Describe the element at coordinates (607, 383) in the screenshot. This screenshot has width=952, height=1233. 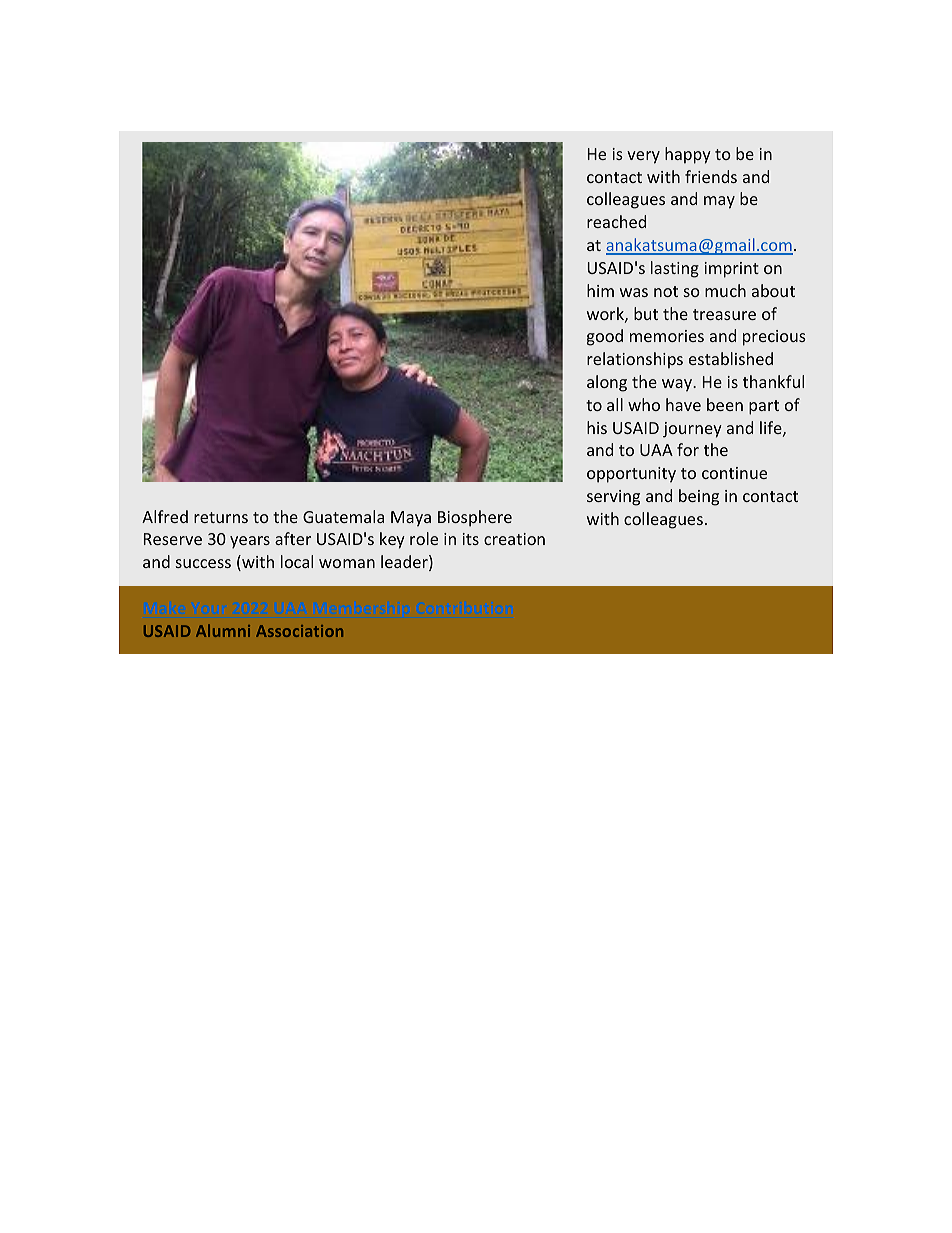
I see `along` at that location.
